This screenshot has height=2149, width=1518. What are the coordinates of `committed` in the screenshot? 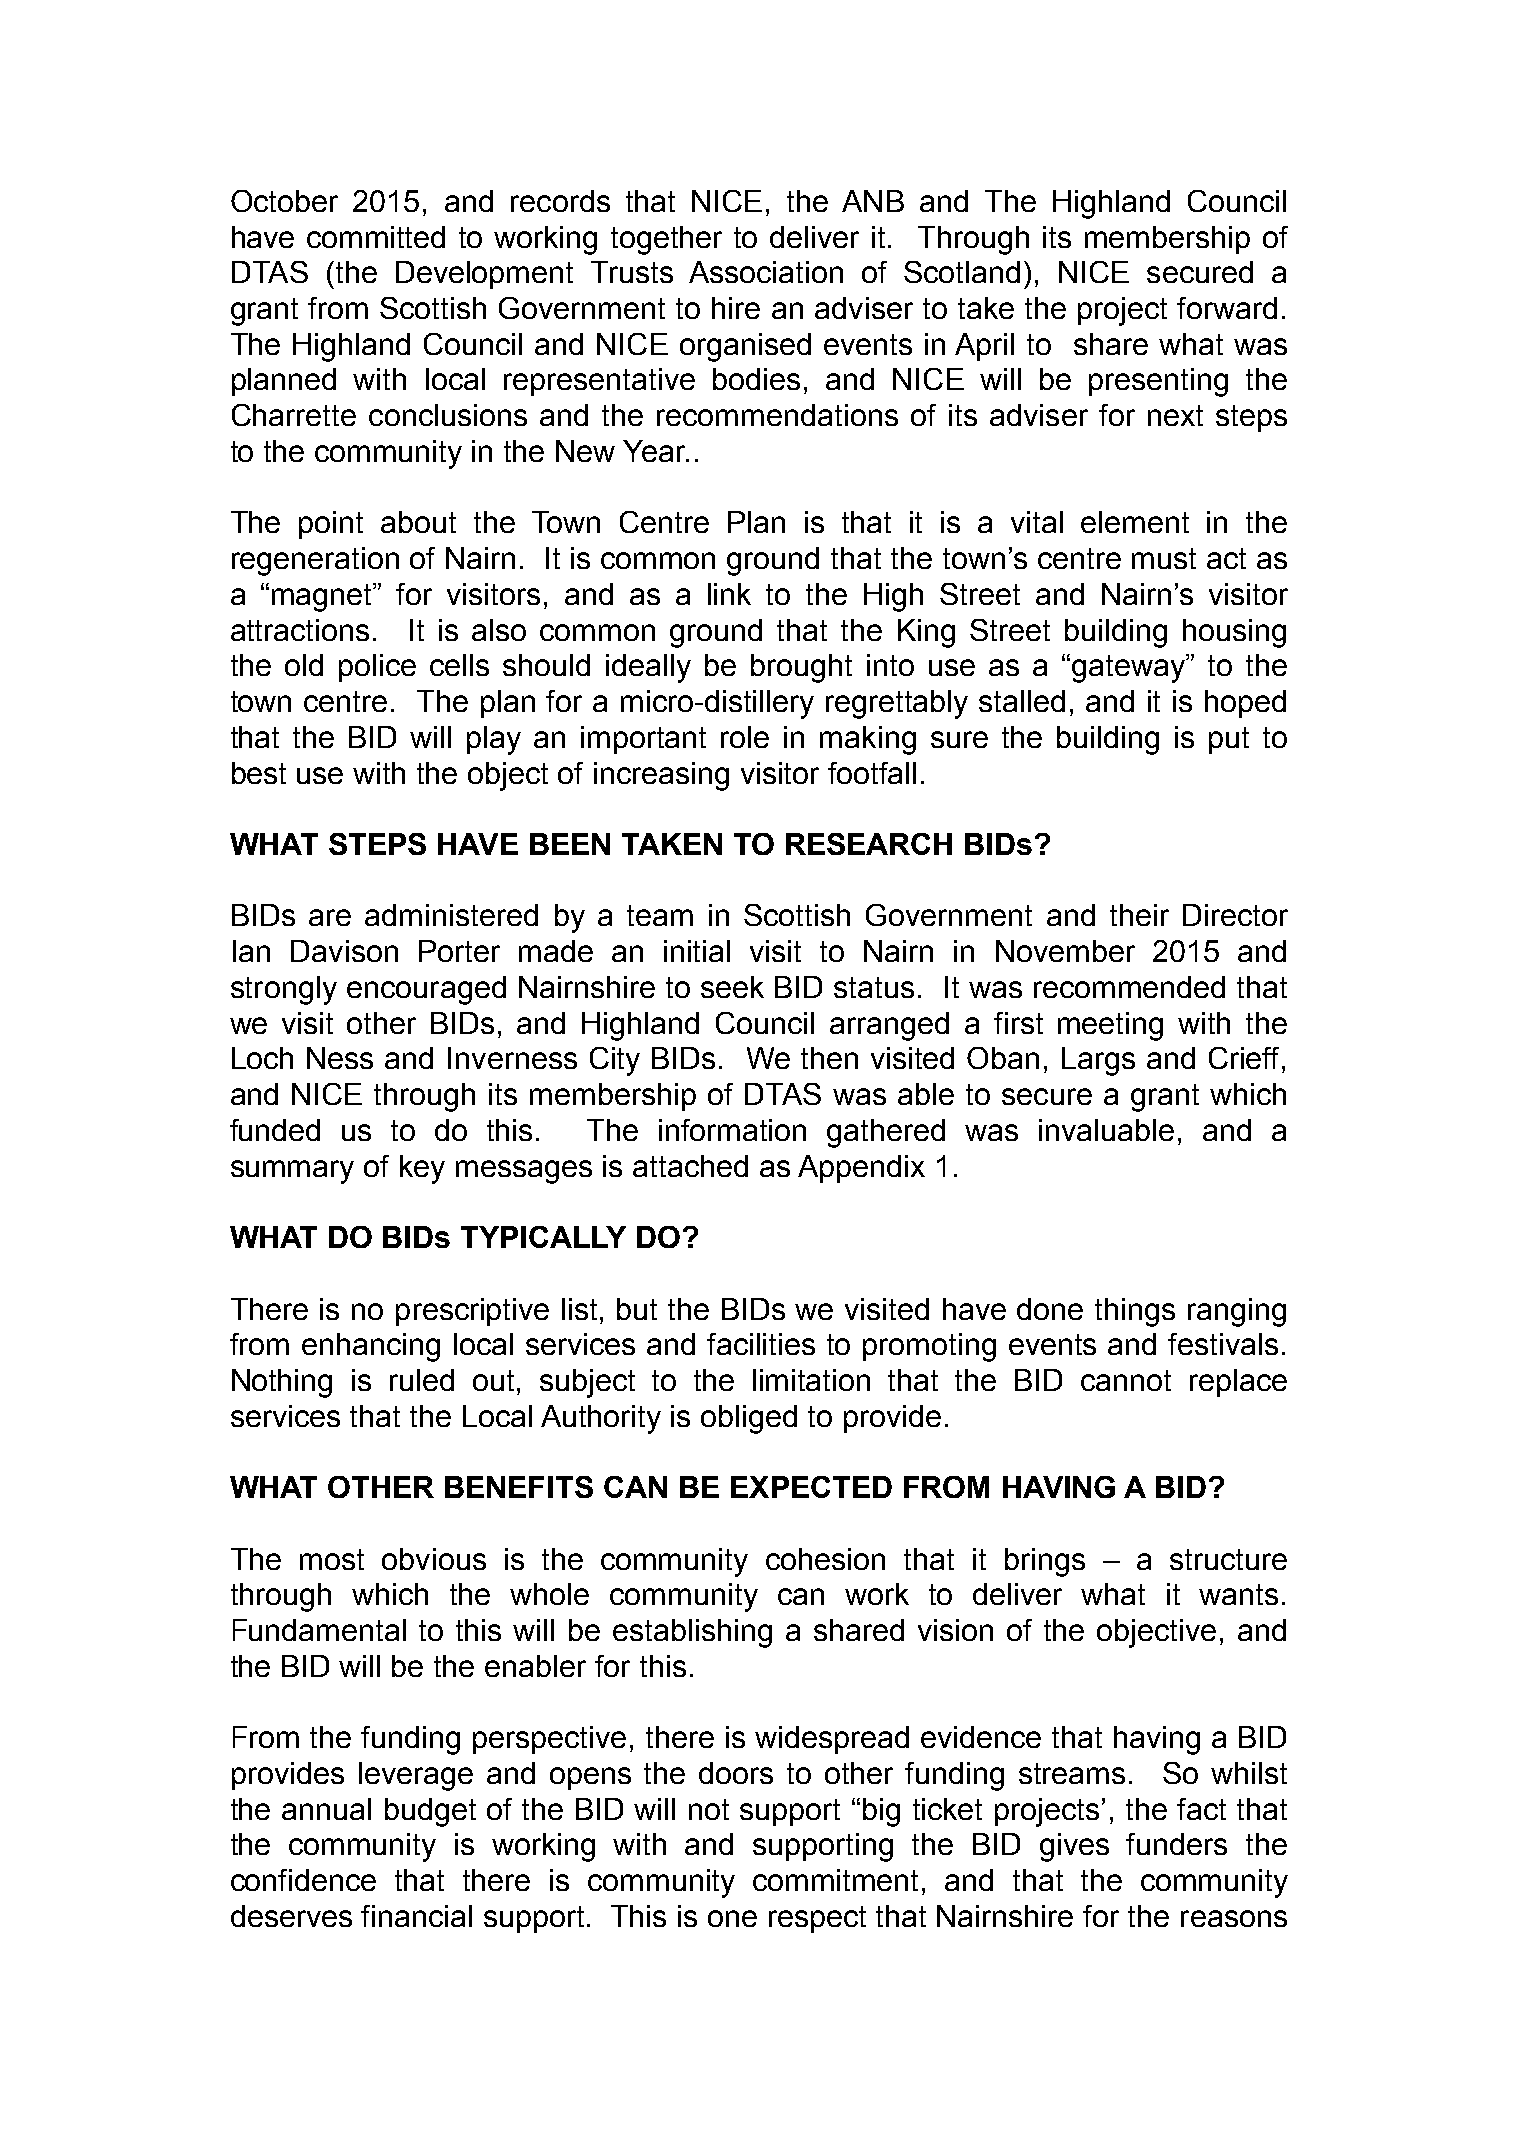 It's located at (376, 237).
